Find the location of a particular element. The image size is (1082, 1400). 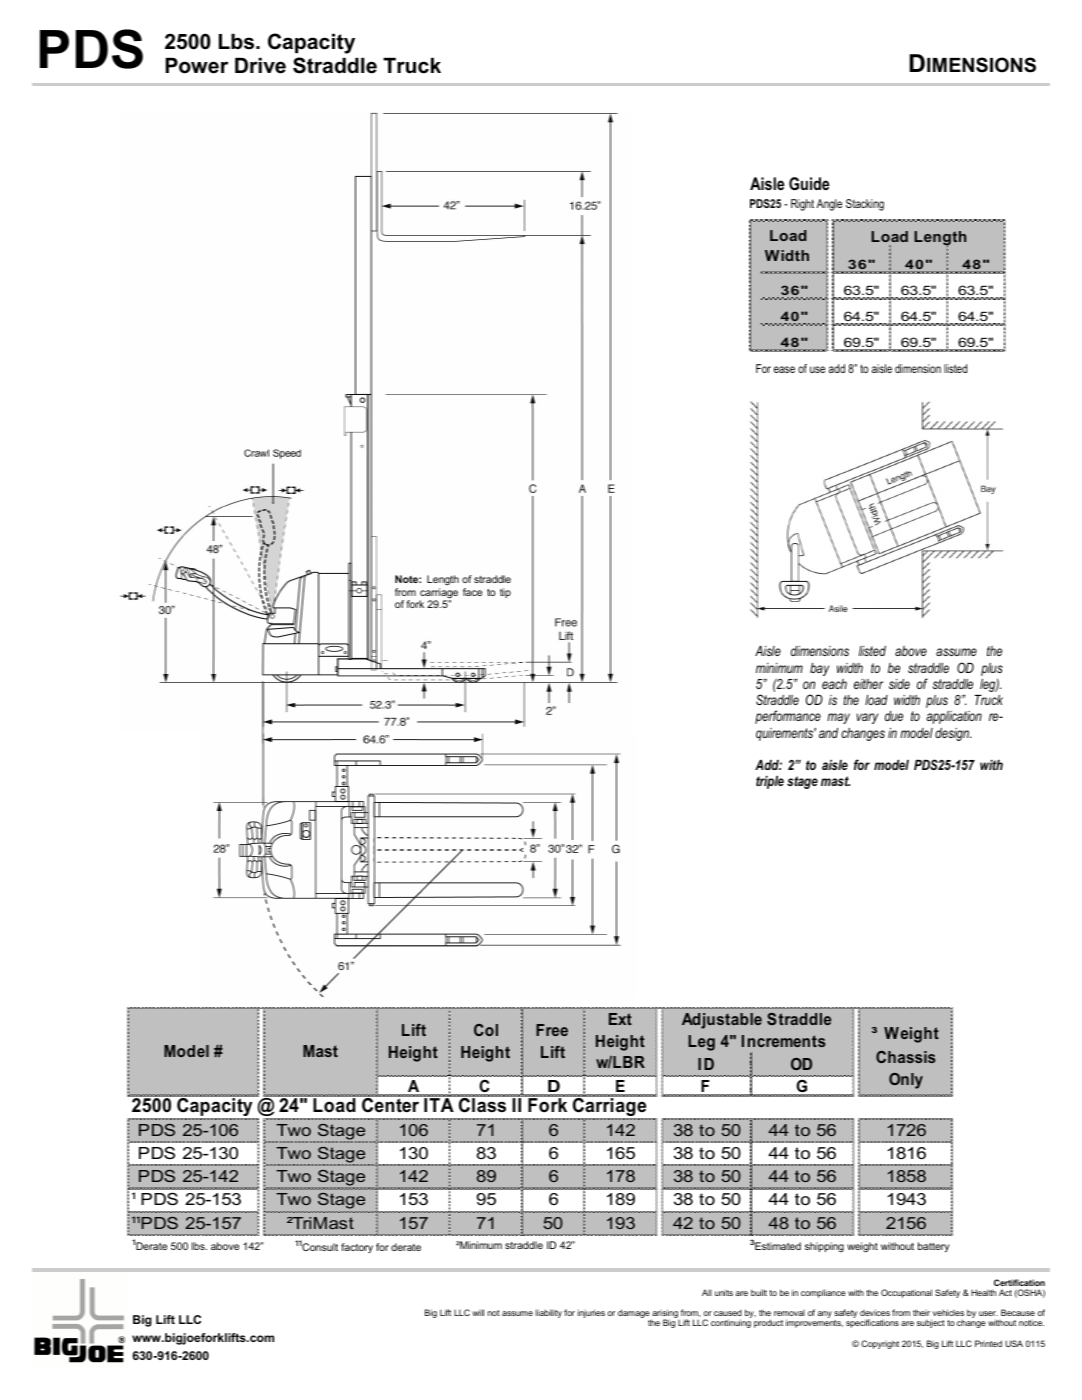

face is located at coordinates (472, 592).
